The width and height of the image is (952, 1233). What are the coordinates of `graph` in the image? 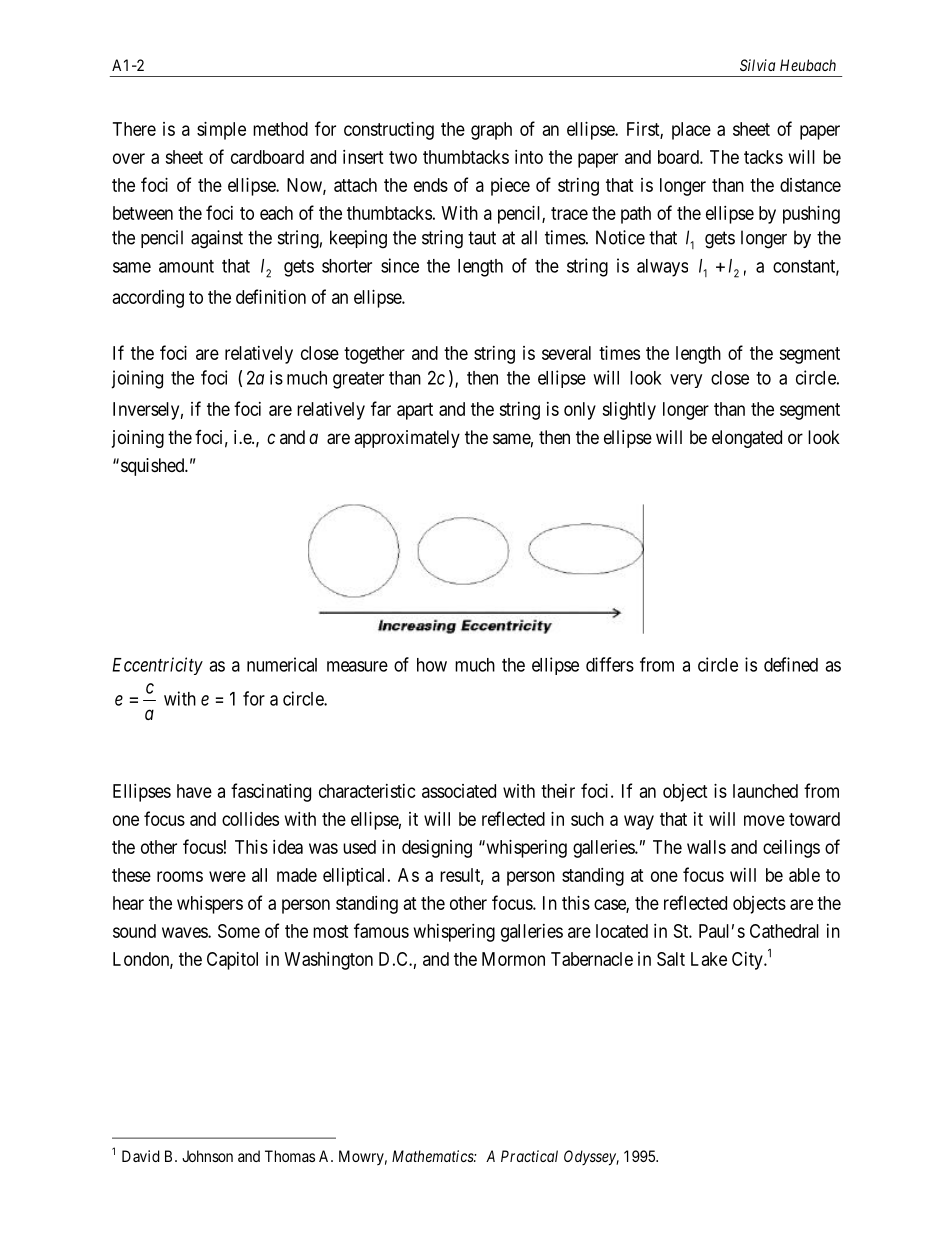 It's located at (491, 131).
